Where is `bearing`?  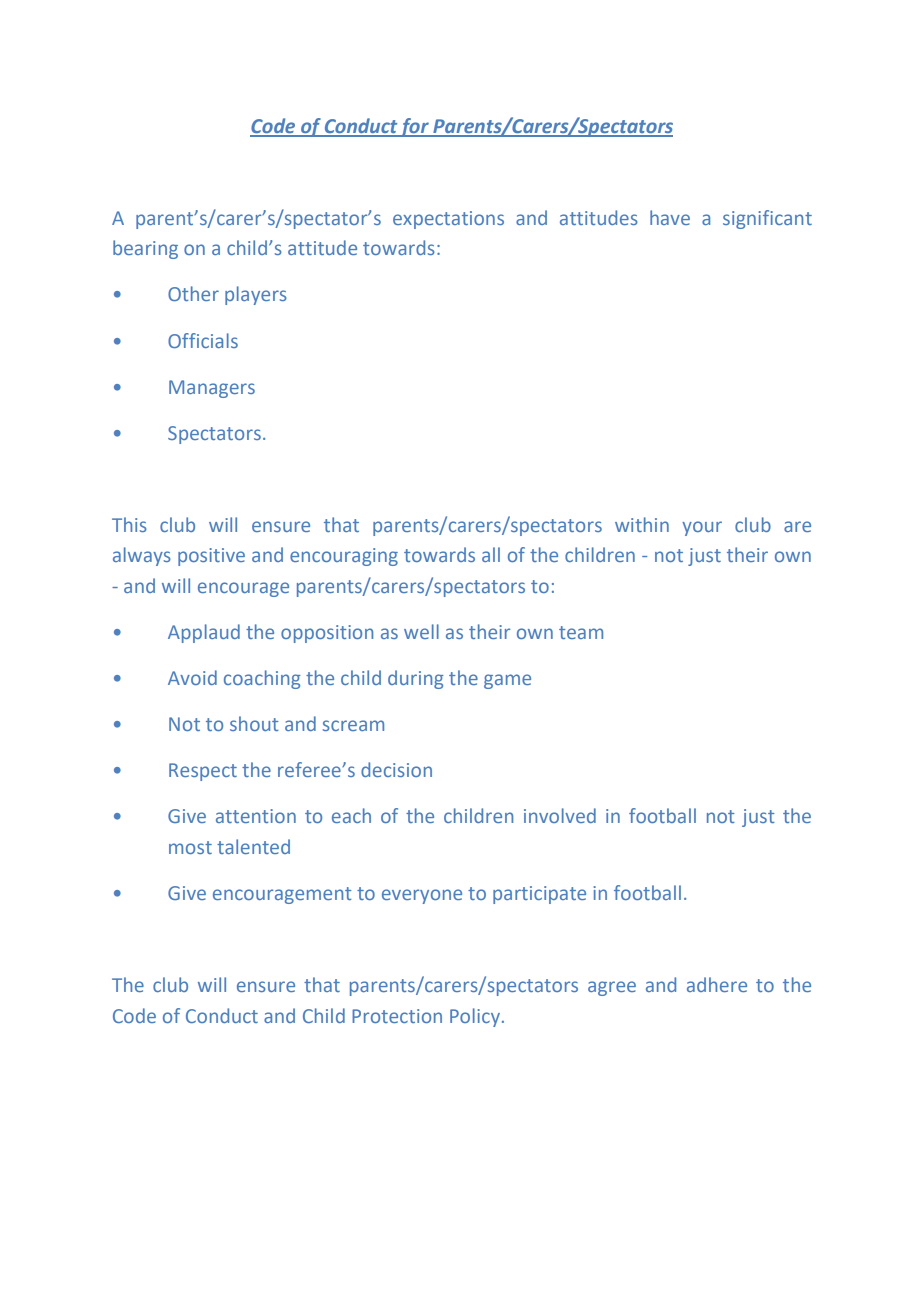
bearing is located at coordinates (145, 249).
